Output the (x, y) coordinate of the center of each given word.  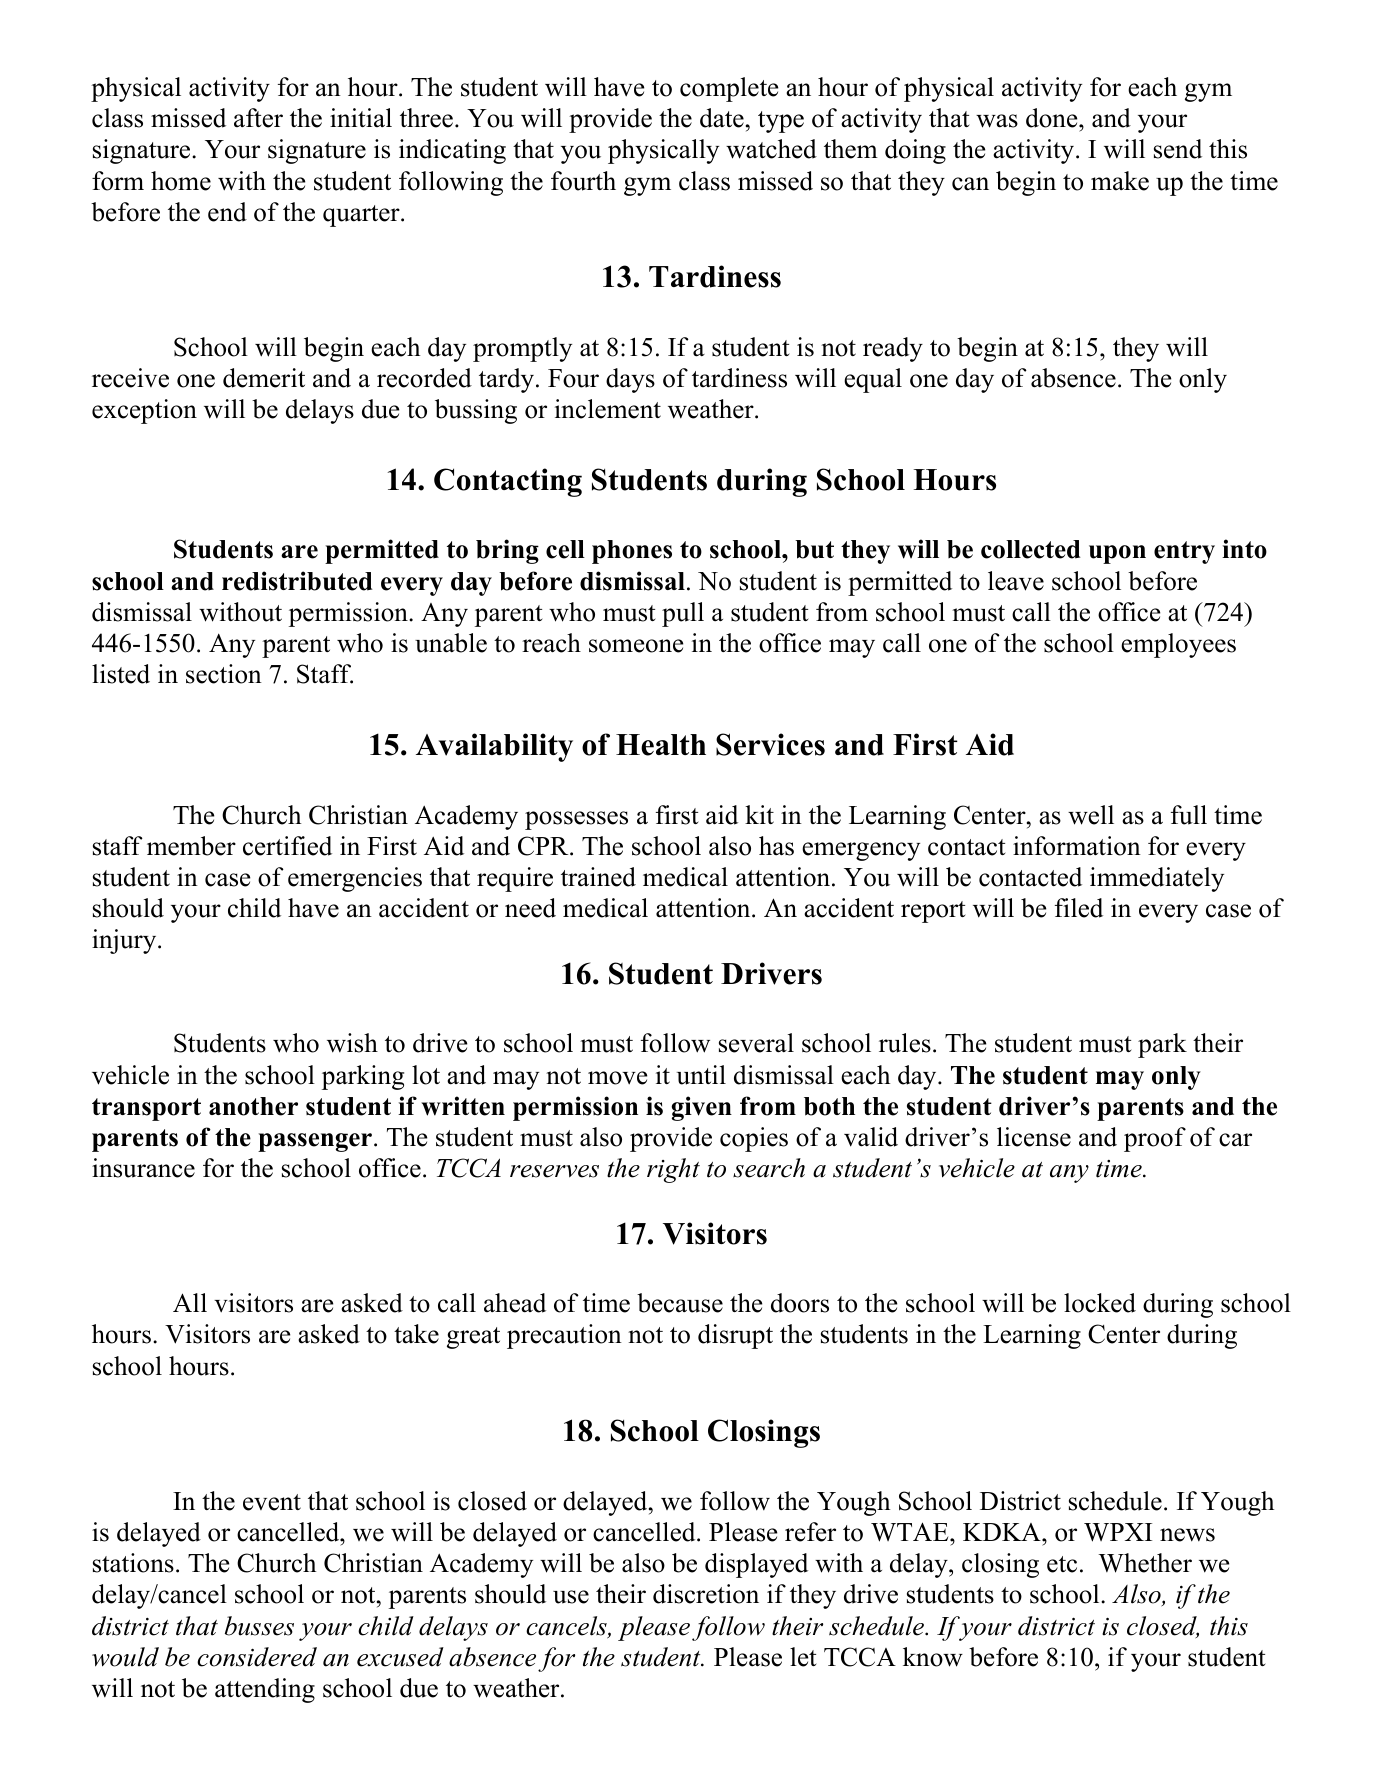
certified (287, 846)
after (258, 118)
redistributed (297, 581)
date (722, 118)
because (680, 1303)
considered (257, 1657)
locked (1100, 1303)
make (1120, 181)
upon (1117, 554)
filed (1079, 908)
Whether (1145, 1563)
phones (632, 552)
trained (598, 877)
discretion (706, 1594)
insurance (143, 1168)
